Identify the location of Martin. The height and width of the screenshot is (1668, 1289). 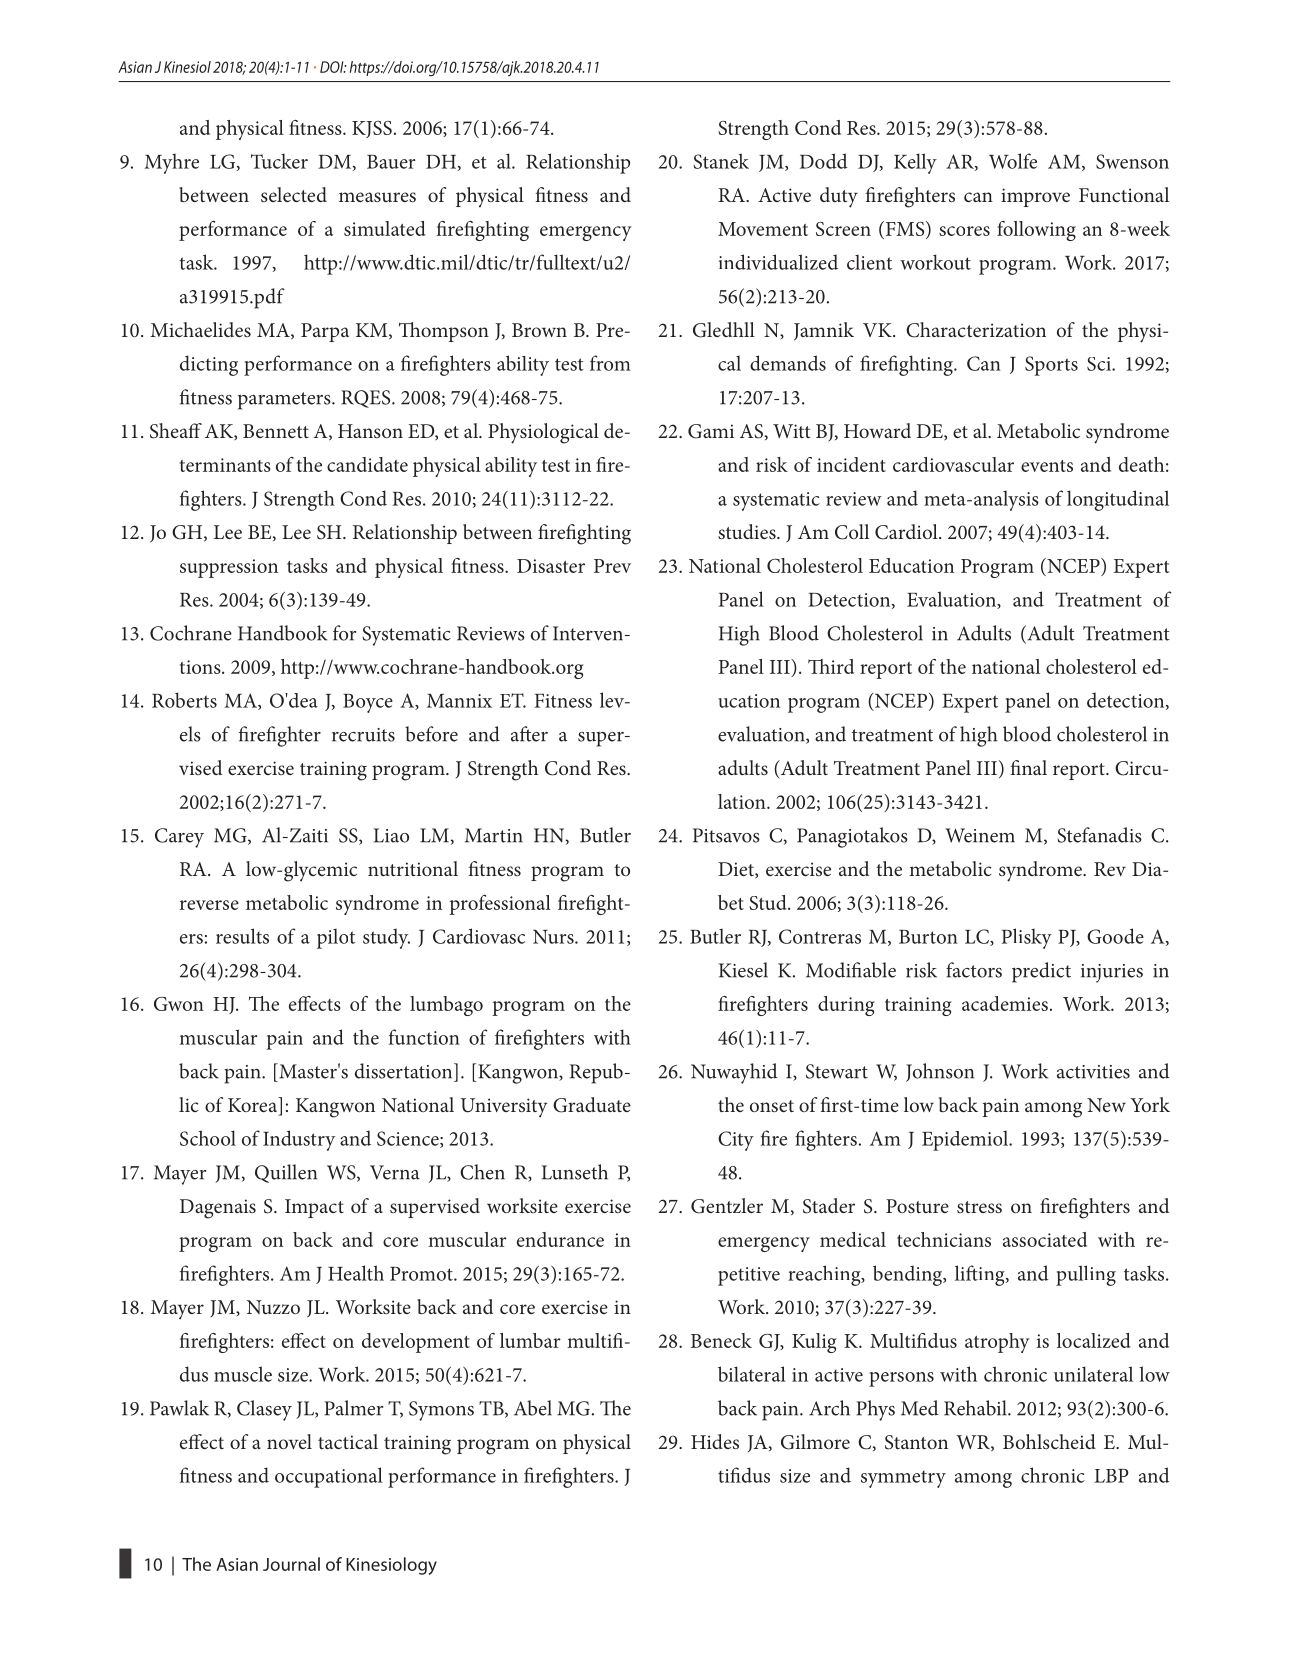
(494, 835).
